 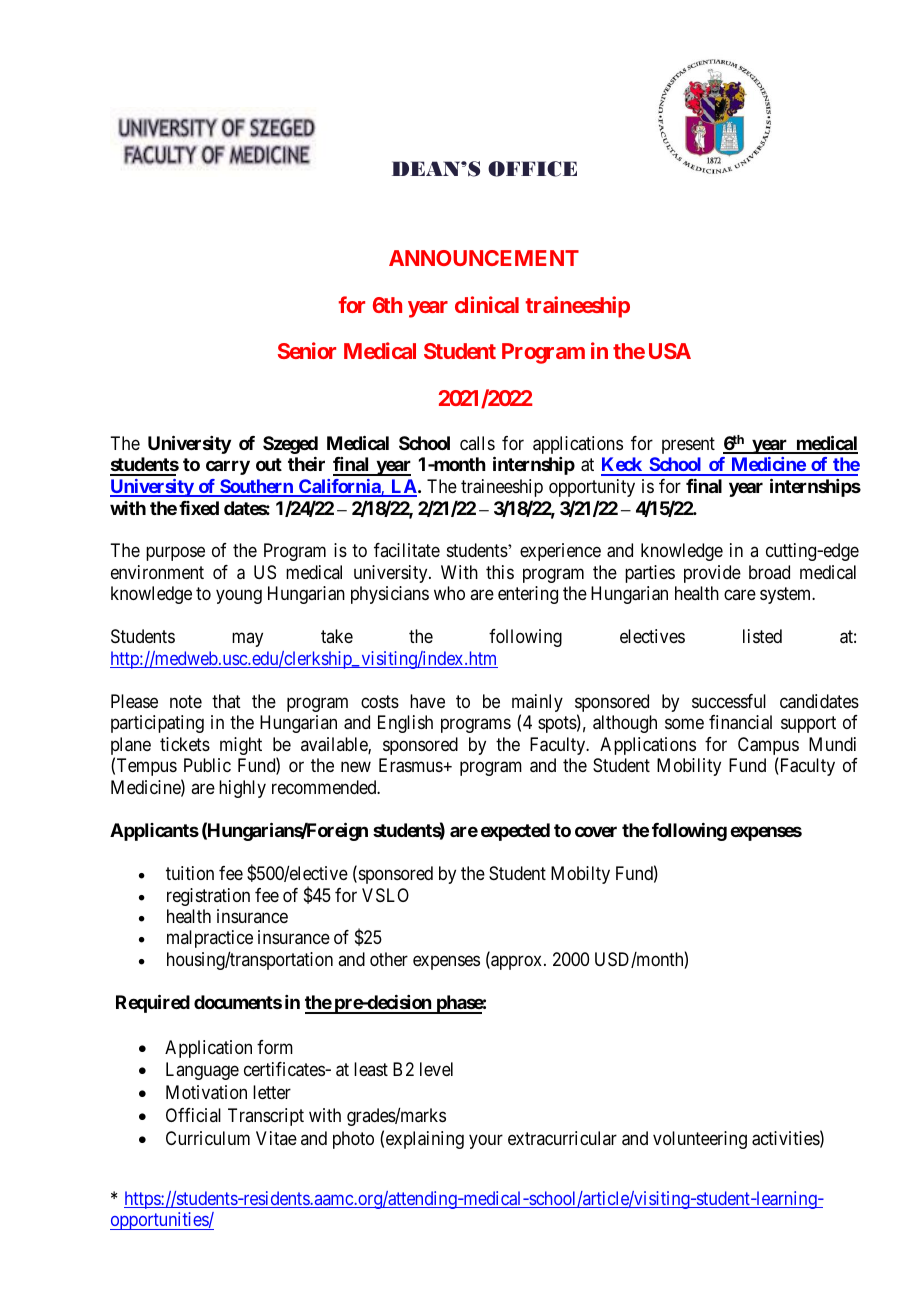 I want to click on might, so click(x=241, y=746).
